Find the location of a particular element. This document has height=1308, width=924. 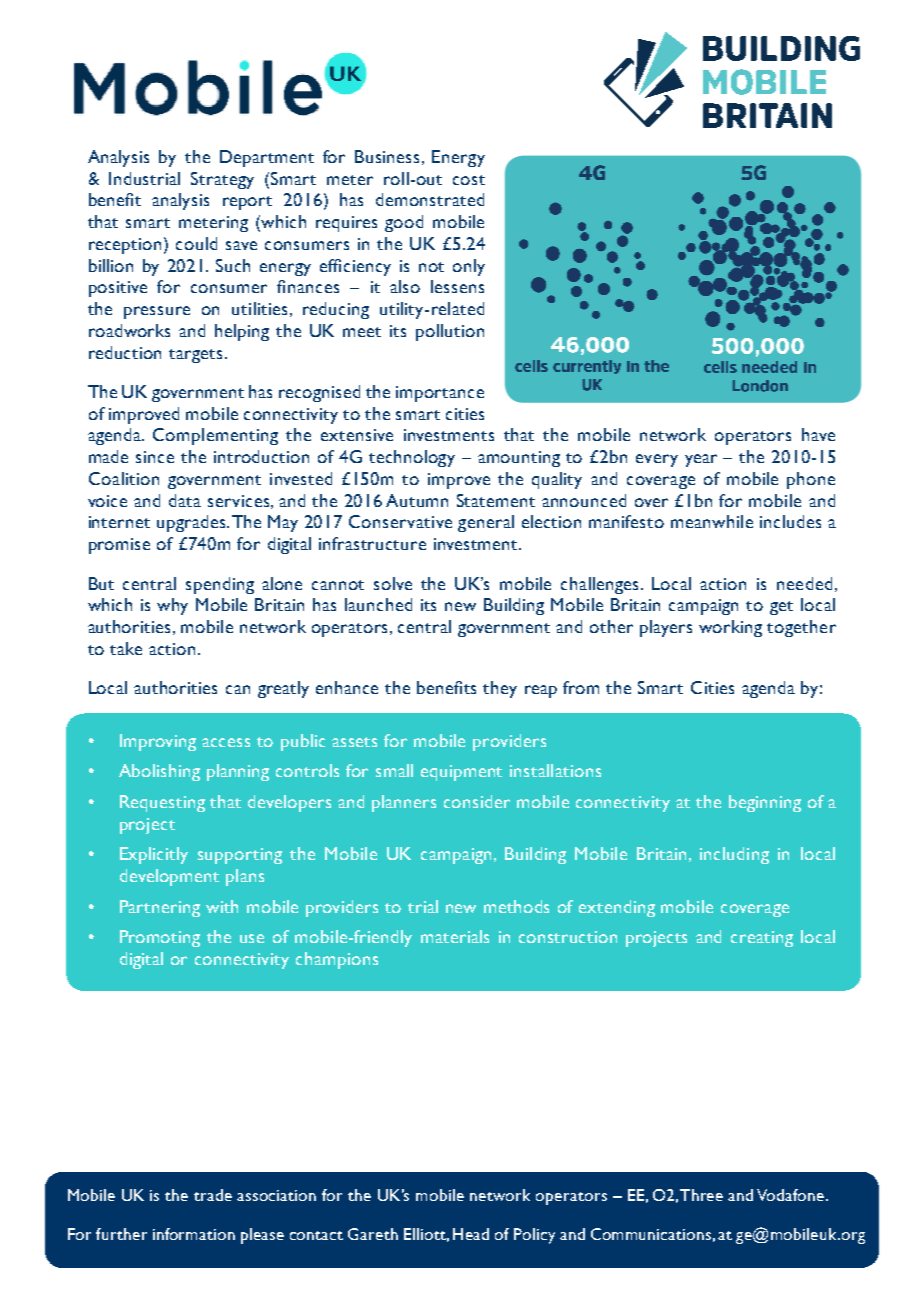

why is located at coordinates (172, 606).
